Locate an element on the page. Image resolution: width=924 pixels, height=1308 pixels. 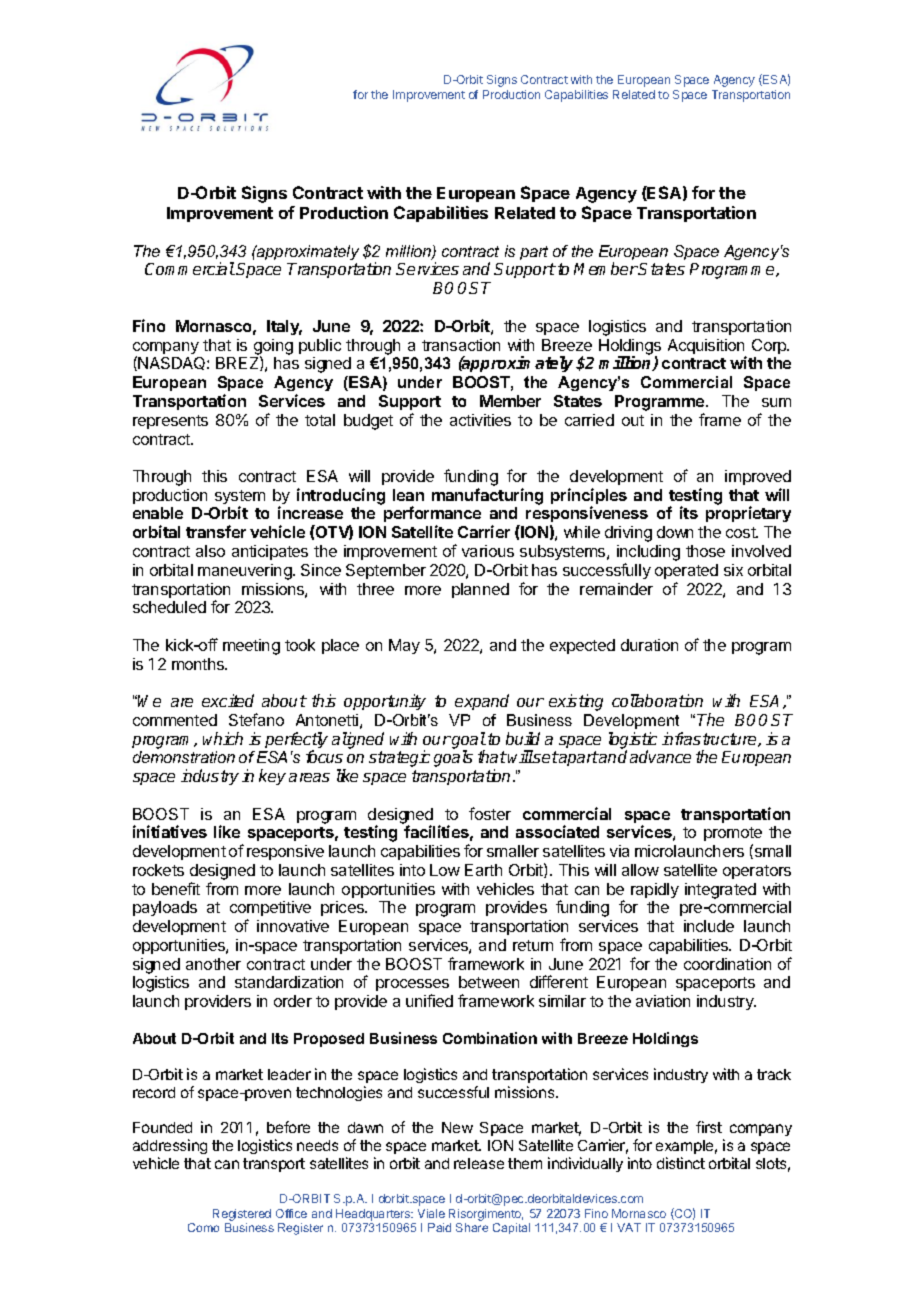
going is located at coordinates (273, 348).
